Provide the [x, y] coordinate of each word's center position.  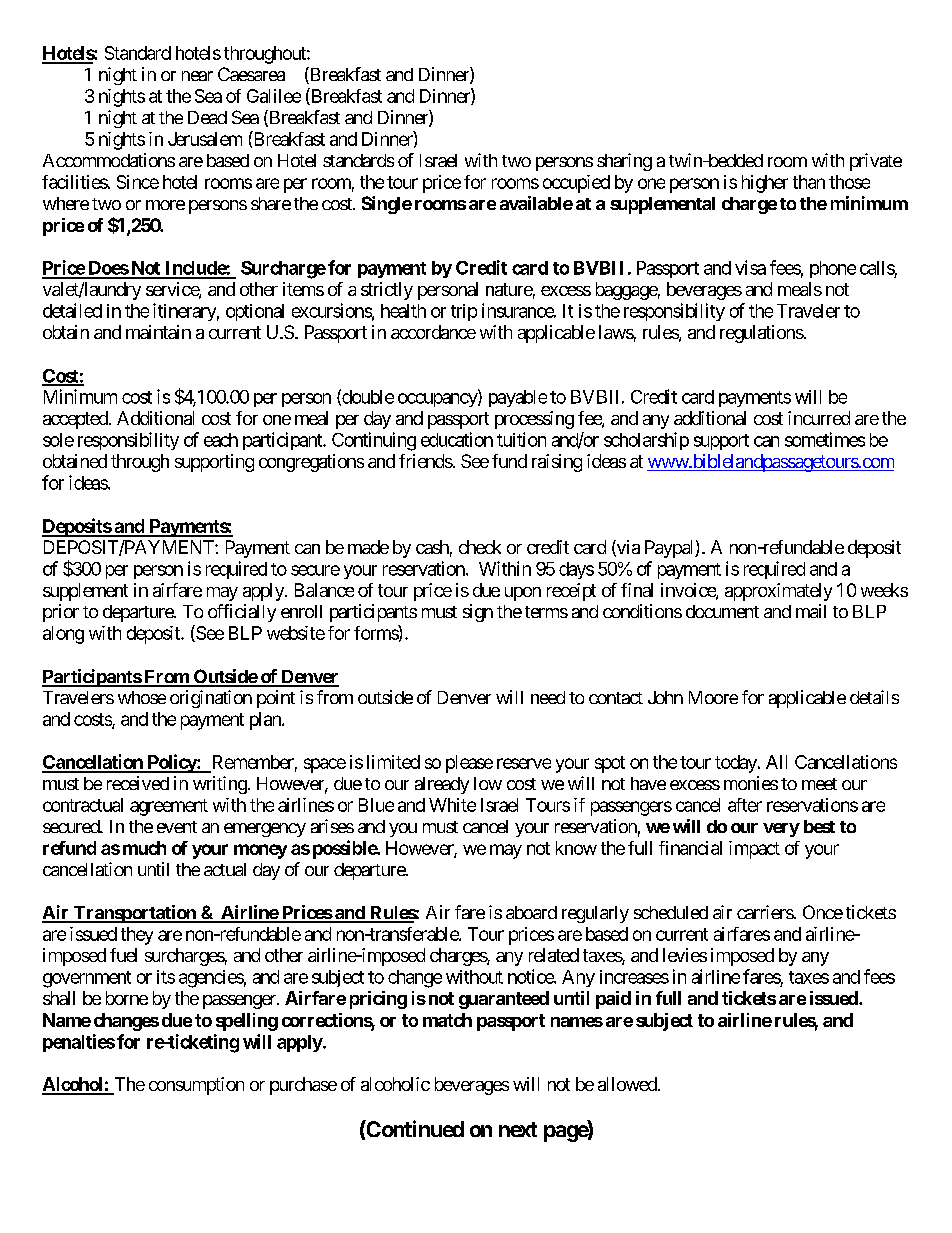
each [221, 440]
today [737, 764]
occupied [576, 184]
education [457, 439]
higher [765, 184]
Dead [207, 117]
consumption [196, 1086]
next [518, 1129]
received [138, 783]
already [442, 785]
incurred [819, 418]
